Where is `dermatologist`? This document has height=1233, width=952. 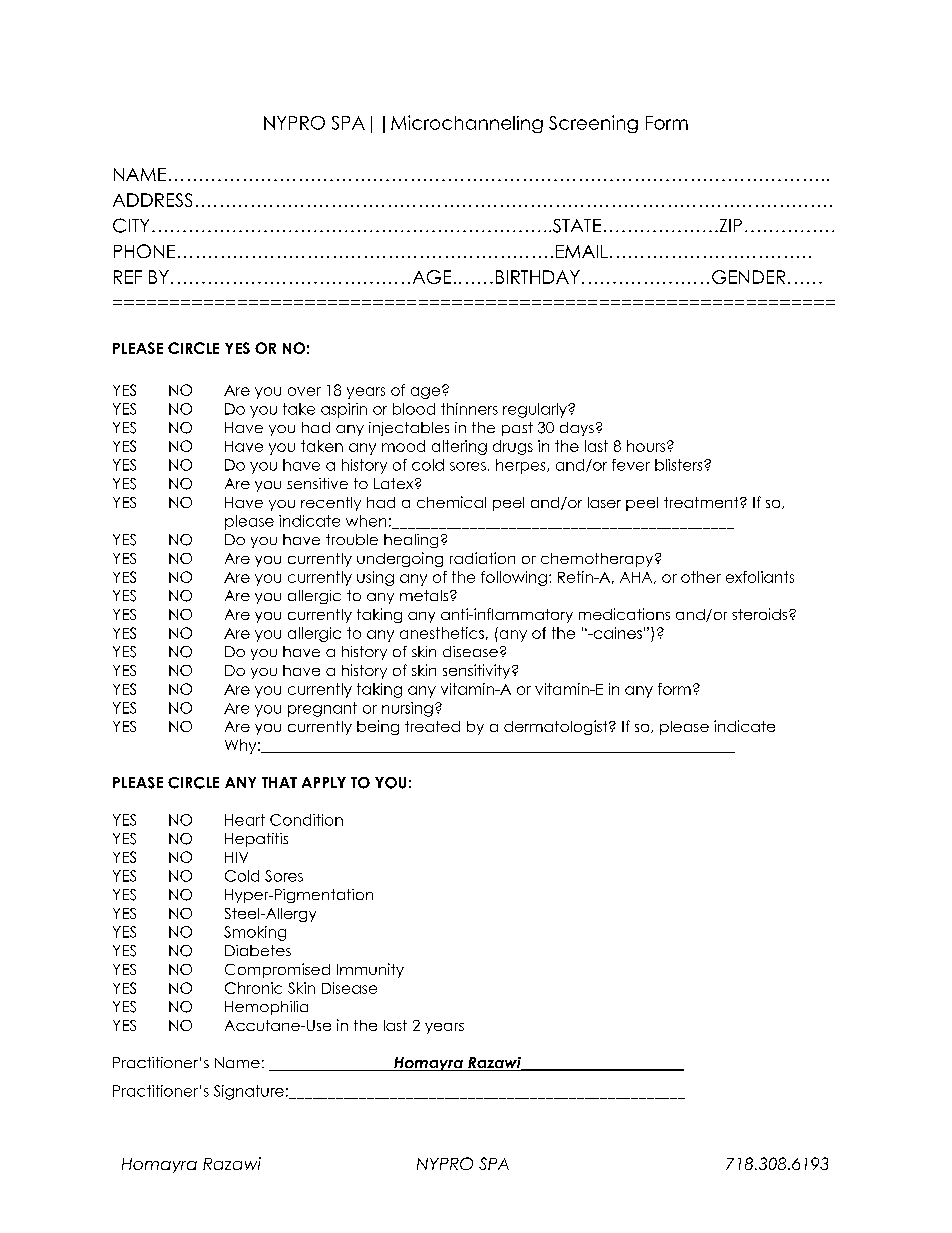
dermatologist is located at coordinates (557, 727).
